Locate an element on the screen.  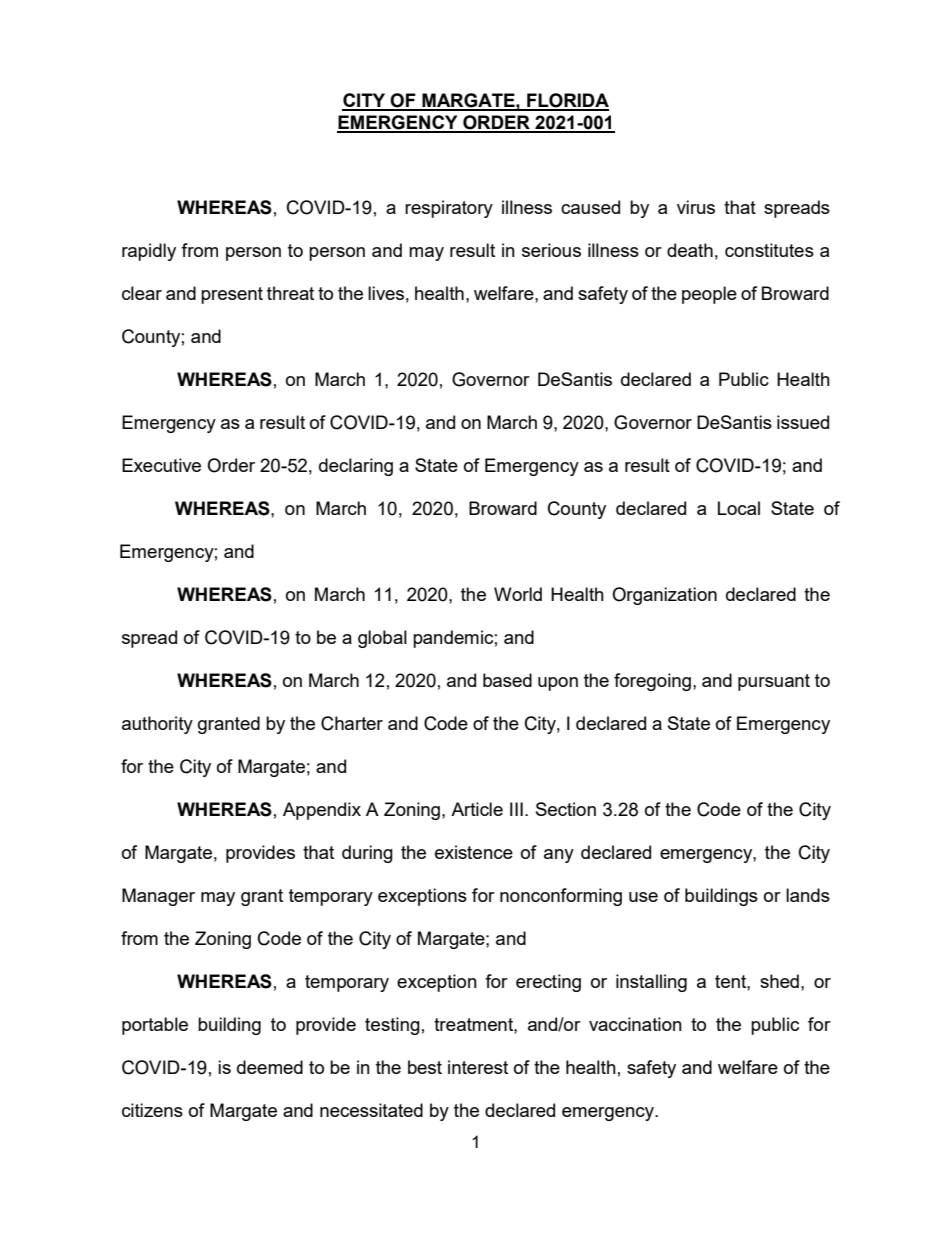
virus is located at coordinates (696, 207).
